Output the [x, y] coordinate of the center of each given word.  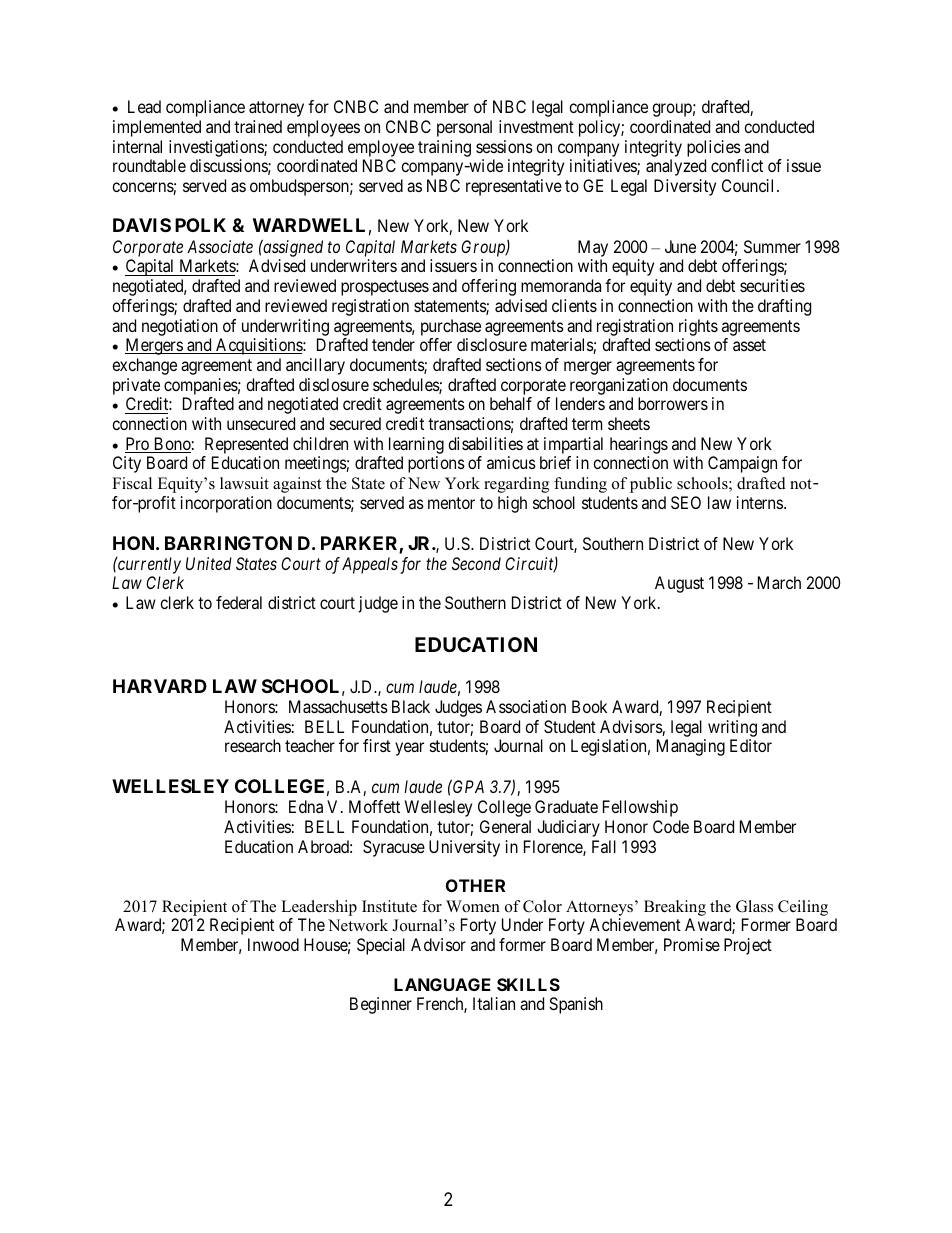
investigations [217, 148]
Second [476, 563]
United [209, 563]
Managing [691, 747]
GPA [467, 786]
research [253, 745]
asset [749, 345]
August [679, 584]
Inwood [273, 944]
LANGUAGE [442, 984]
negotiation [180, 327]
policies [714, 148]
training [444, 148]
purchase [451, 327]
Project [748, 946]
